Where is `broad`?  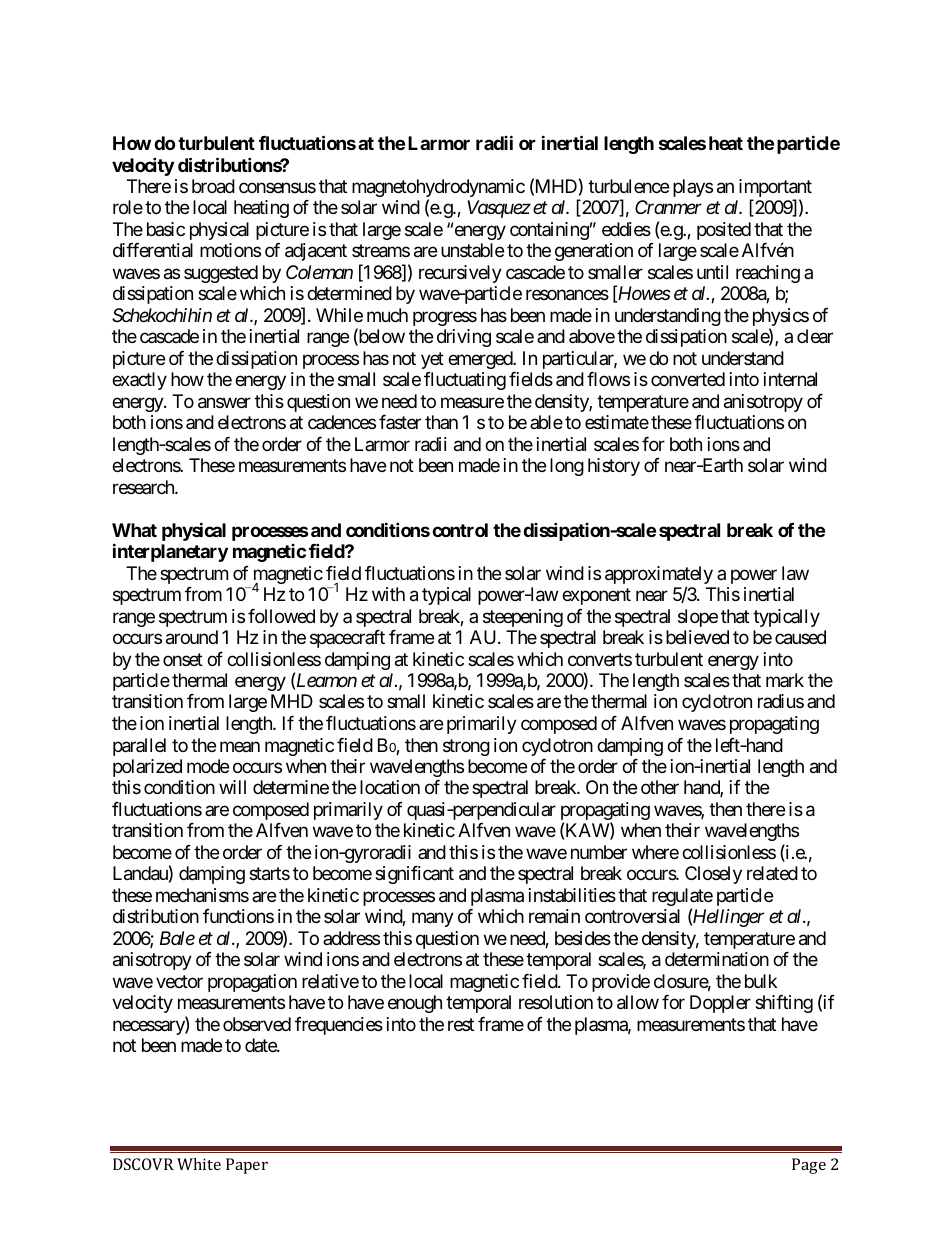 broad is located at coordinates (213, 186).
